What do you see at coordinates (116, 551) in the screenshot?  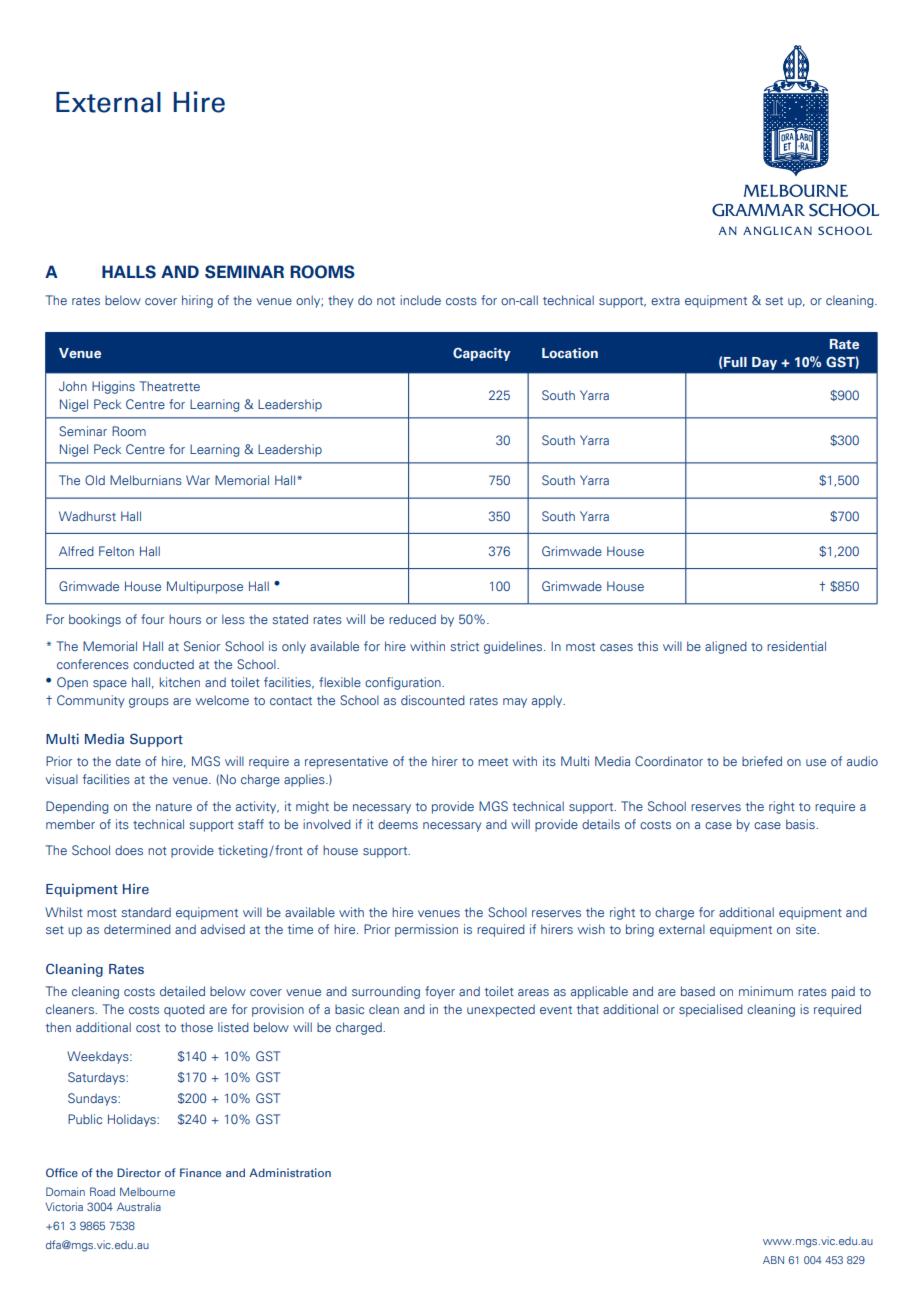 I see `Felton` at bounding box center [116, 551].
